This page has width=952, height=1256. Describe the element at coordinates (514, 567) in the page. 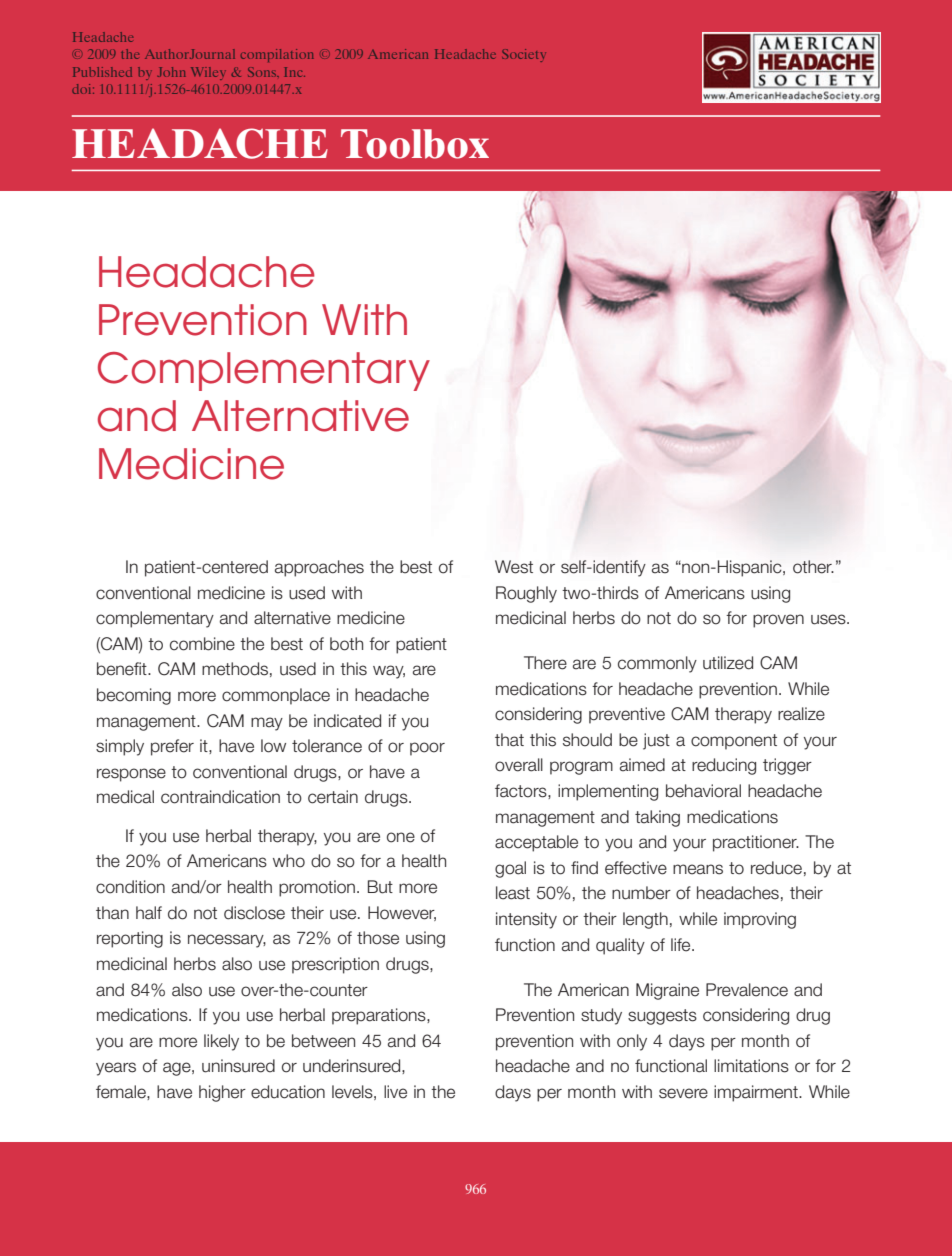

I see `West` at that location.
